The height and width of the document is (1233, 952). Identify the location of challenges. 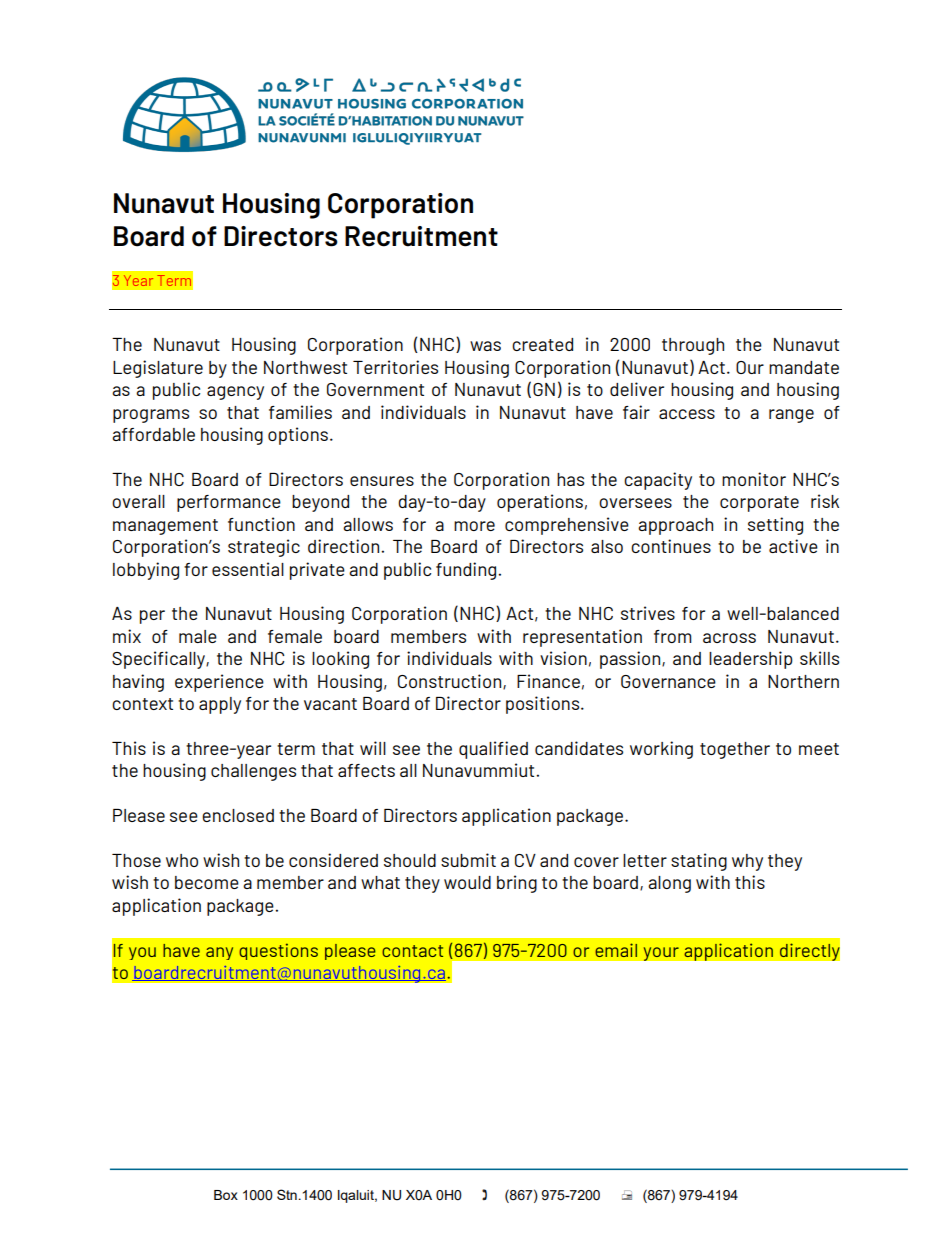
(253, 772).
